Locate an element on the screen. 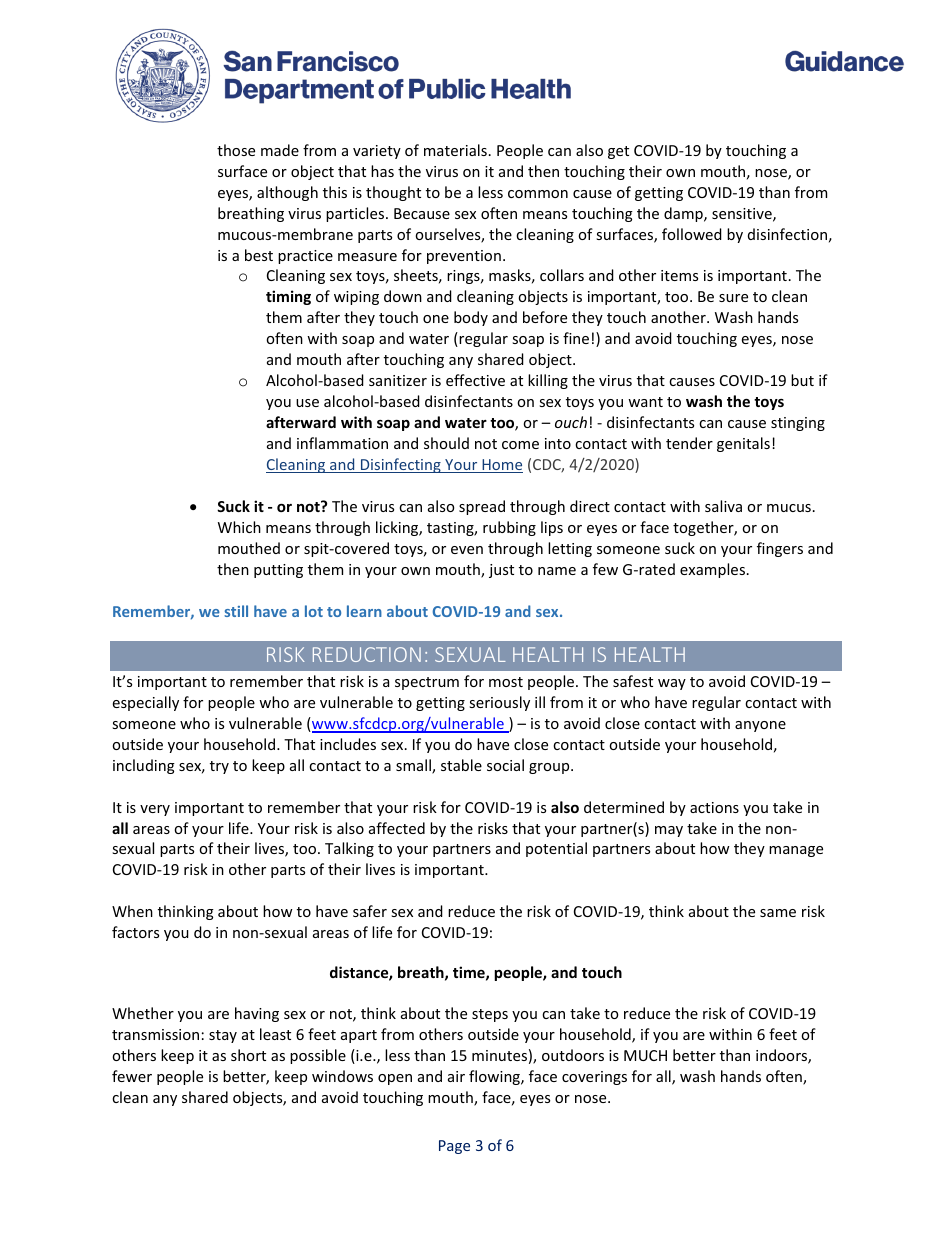 The image size is (952, 1233). those is located at coordinates (236, 150).
